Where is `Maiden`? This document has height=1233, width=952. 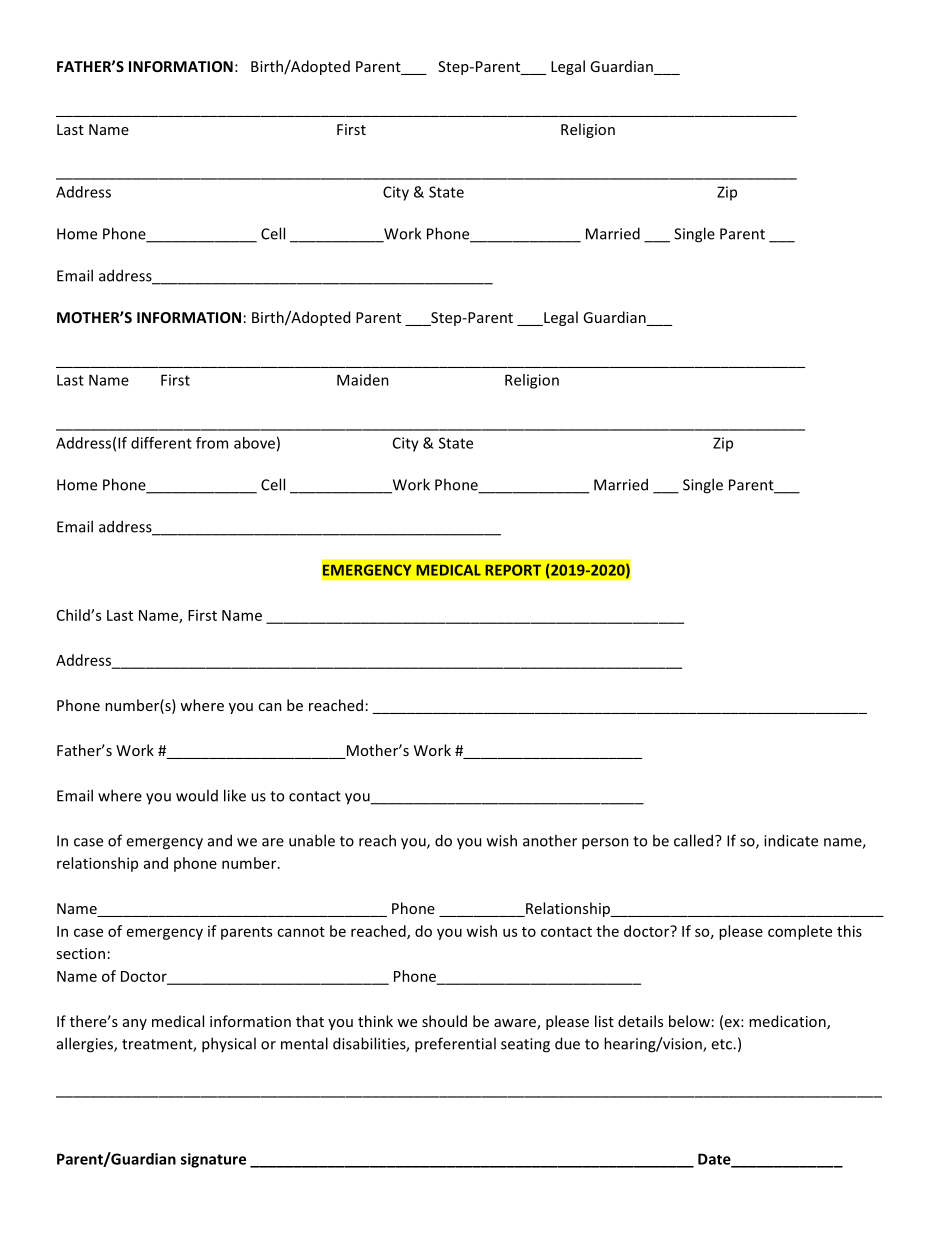 Maiden is located at coordinates (363, 380).
